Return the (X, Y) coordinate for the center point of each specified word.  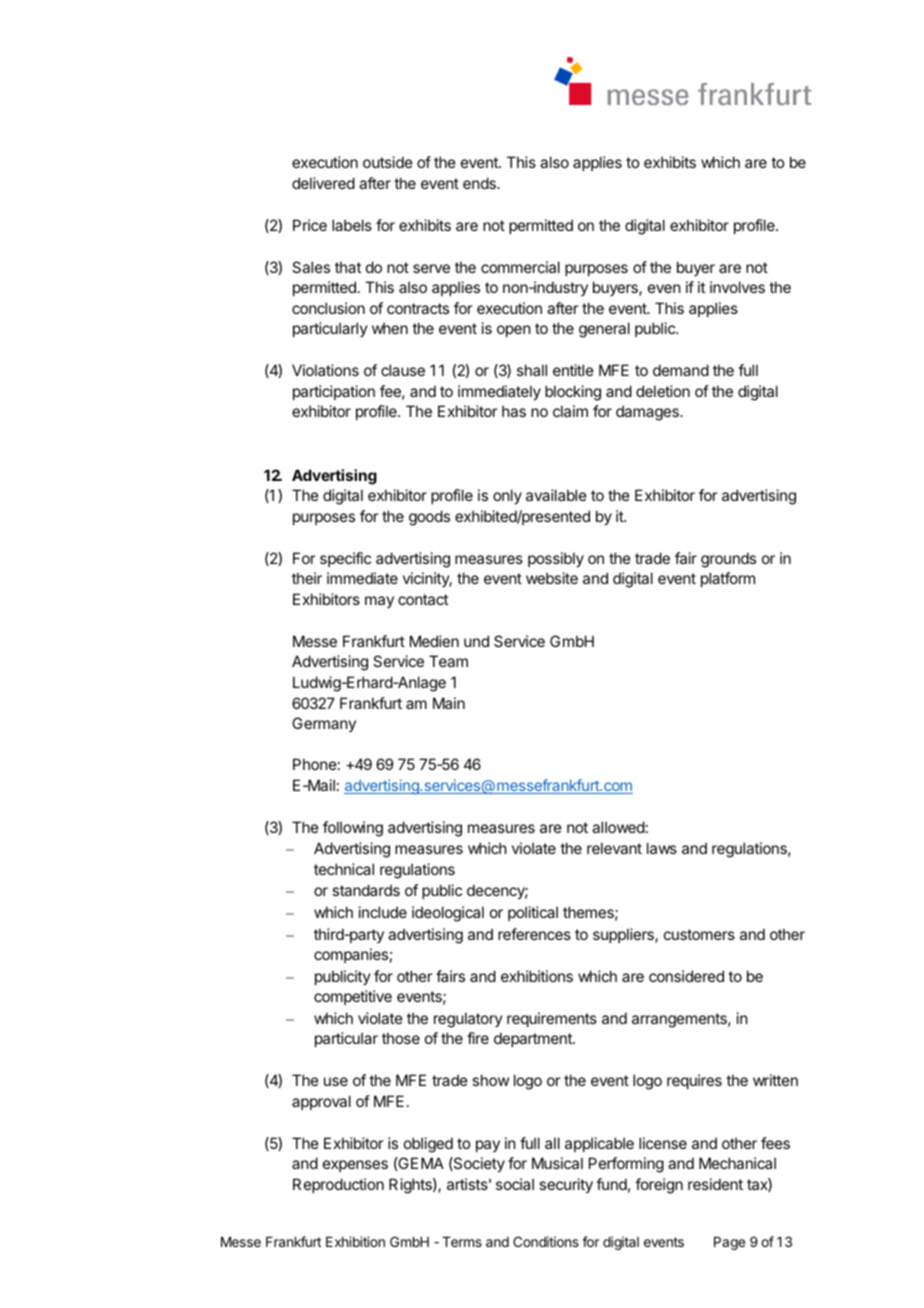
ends (480, 183)
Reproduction (338, 1185)
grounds (728, 560)
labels (352, 225)
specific (345, 559)
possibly (556, 559)
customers (699, 934)
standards (366, 890)
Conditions (546, 1241)
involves (737, 287)
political (533, 913)
